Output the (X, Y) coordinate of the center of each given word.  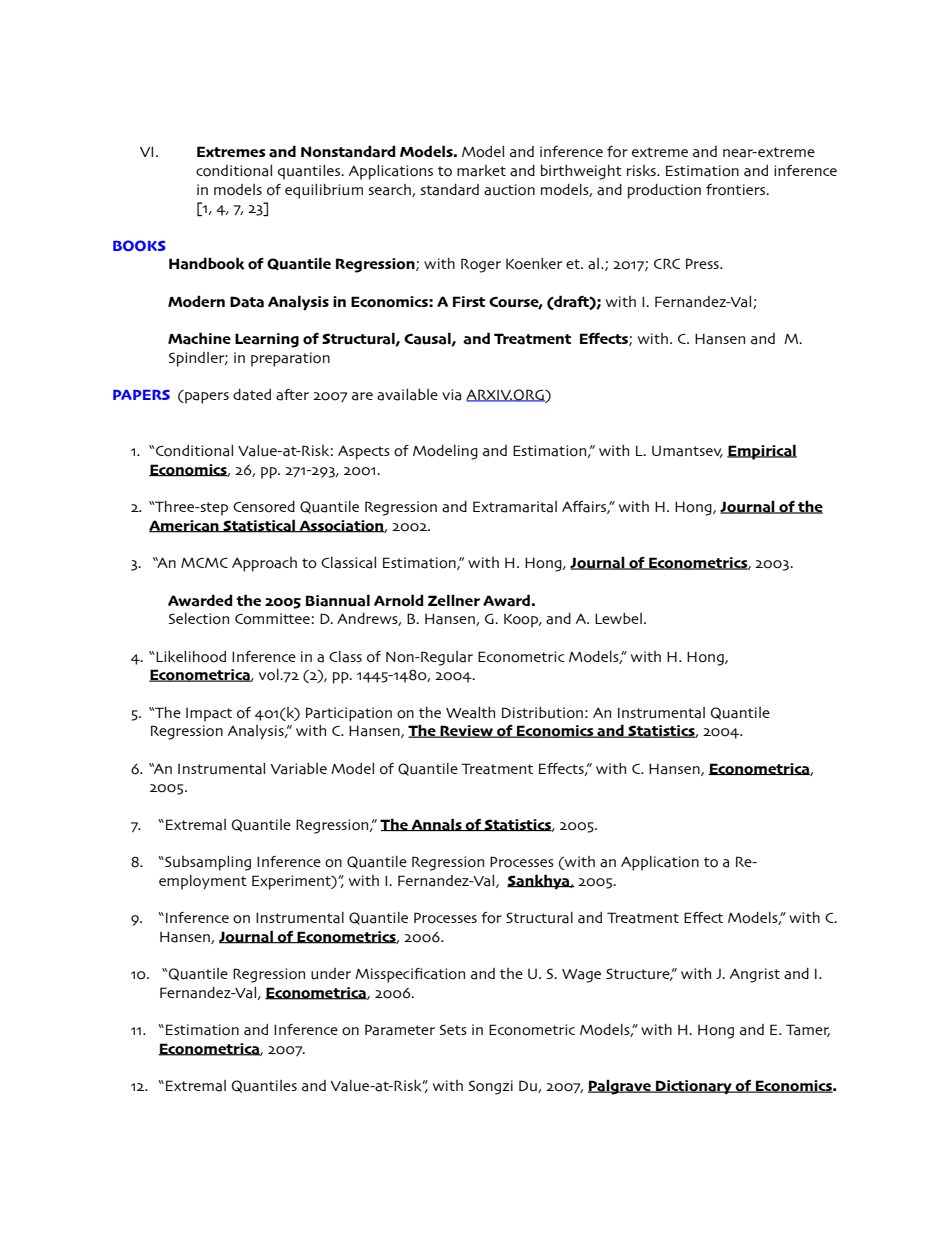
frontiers (737, 190)
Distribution (542, 713)
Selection (198, 619)
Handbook (206, 263)
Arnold (399, 600)
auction (509, 190)
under (331, 974)
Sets (453, 1029)
